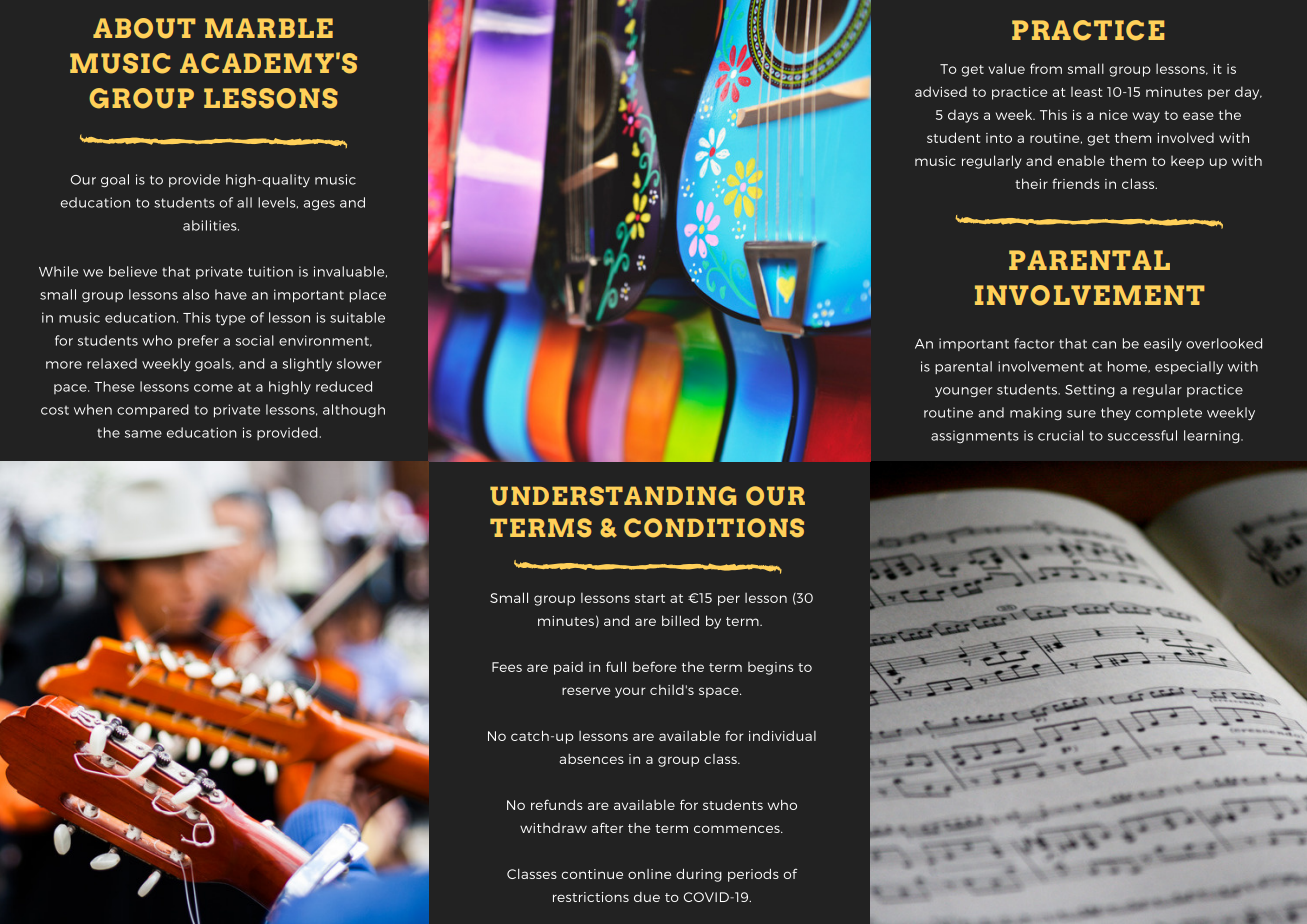  What do you see at coordinates (649, 874) in the screenshot?
I see `online` at bounding box center [649, 874].
